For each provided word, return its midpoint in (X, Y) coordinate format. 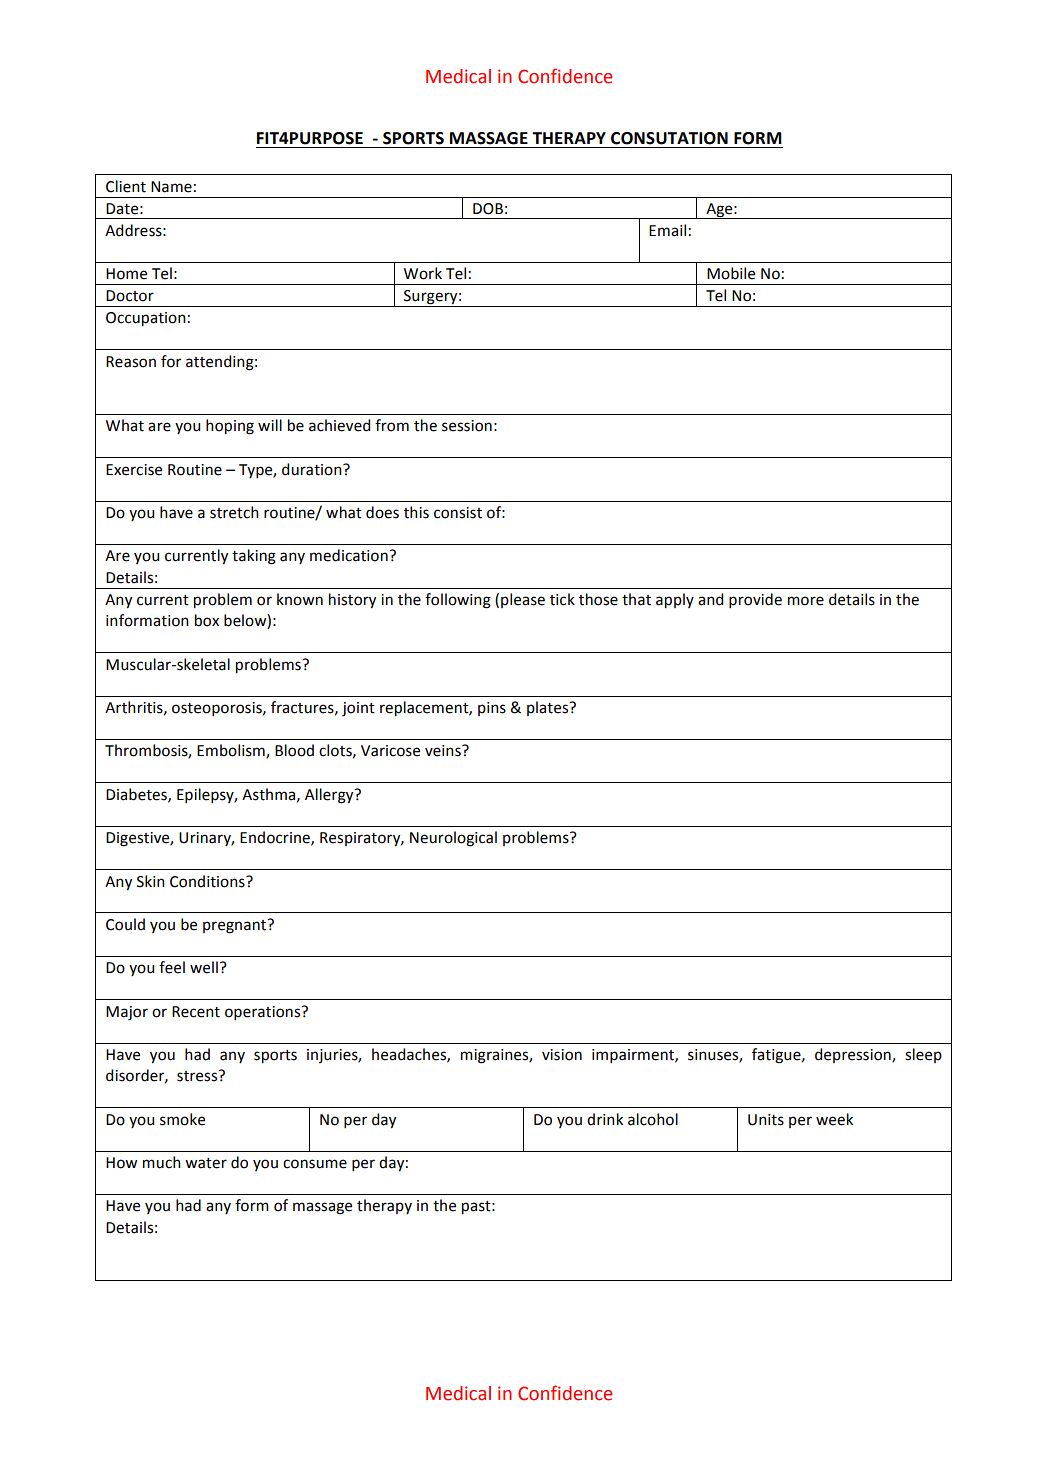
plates (549, 708)
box (207, 620)
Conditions (208, 881)
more (806, 601)
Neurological (453, 839)
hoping (230, 427)
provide (755, 600)
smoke (182, 1119)
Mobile (731, 273)
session (467, 426)
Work (423, 273)
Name (171, 187)
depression (854, 1055)
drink (605, 1119)
